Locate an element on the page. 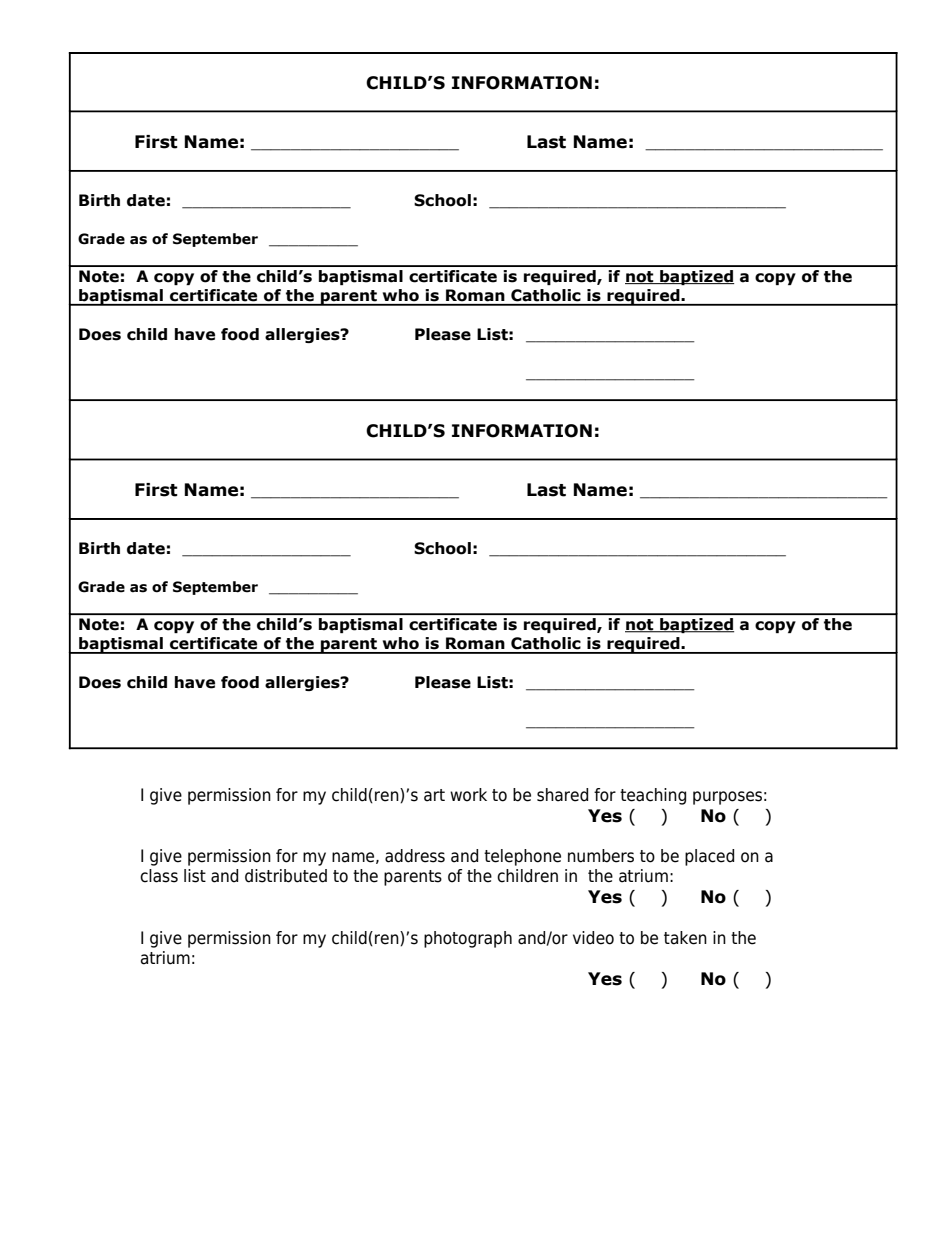 The image size is (952, 1233). work is located at coordinates (468, 795).
